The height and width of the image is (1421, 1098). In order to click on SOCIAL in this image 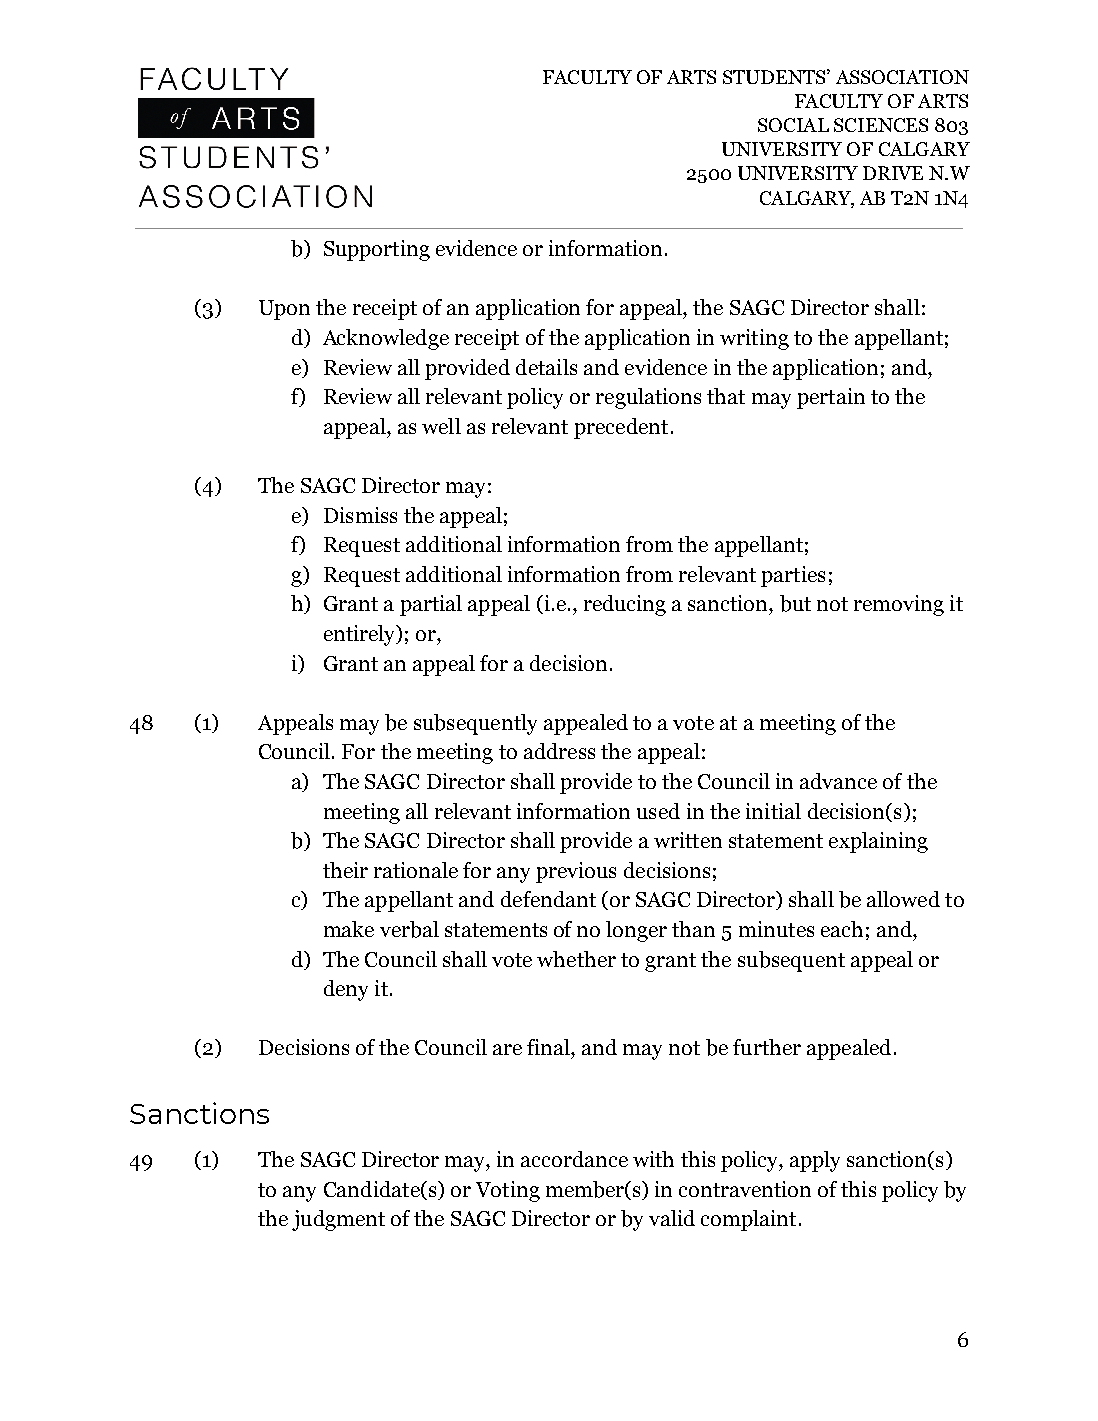, I will do `click(793, 125)`.
